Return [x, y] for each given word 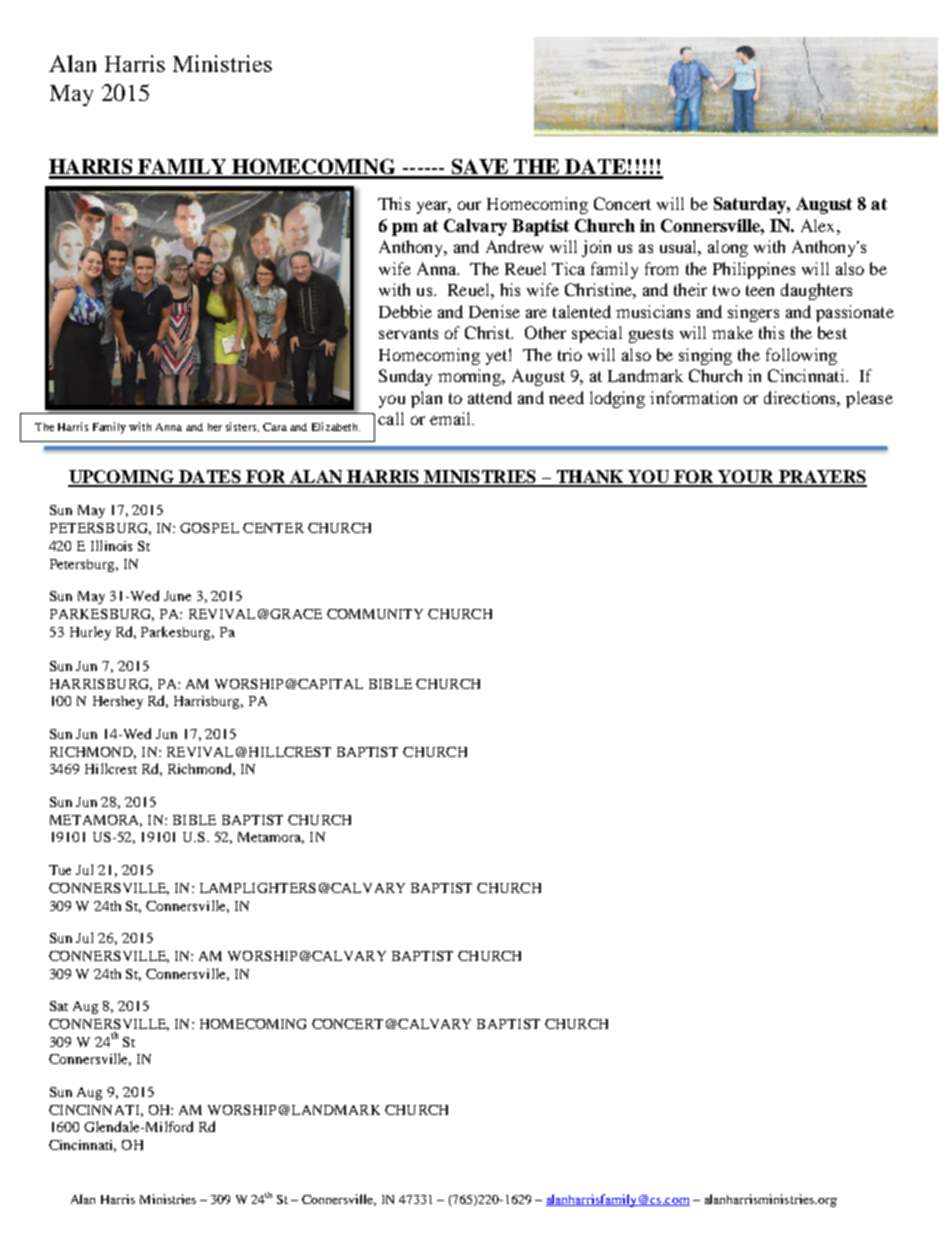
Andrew [514, 246]
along [728, 248]
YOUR [746, 478]
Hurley [90, 633]
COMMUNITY [375, 614]
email [451, 418]
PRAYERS [821, 478]
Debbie [405, 311]
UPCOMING [122, 478]
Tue [60, 870]
